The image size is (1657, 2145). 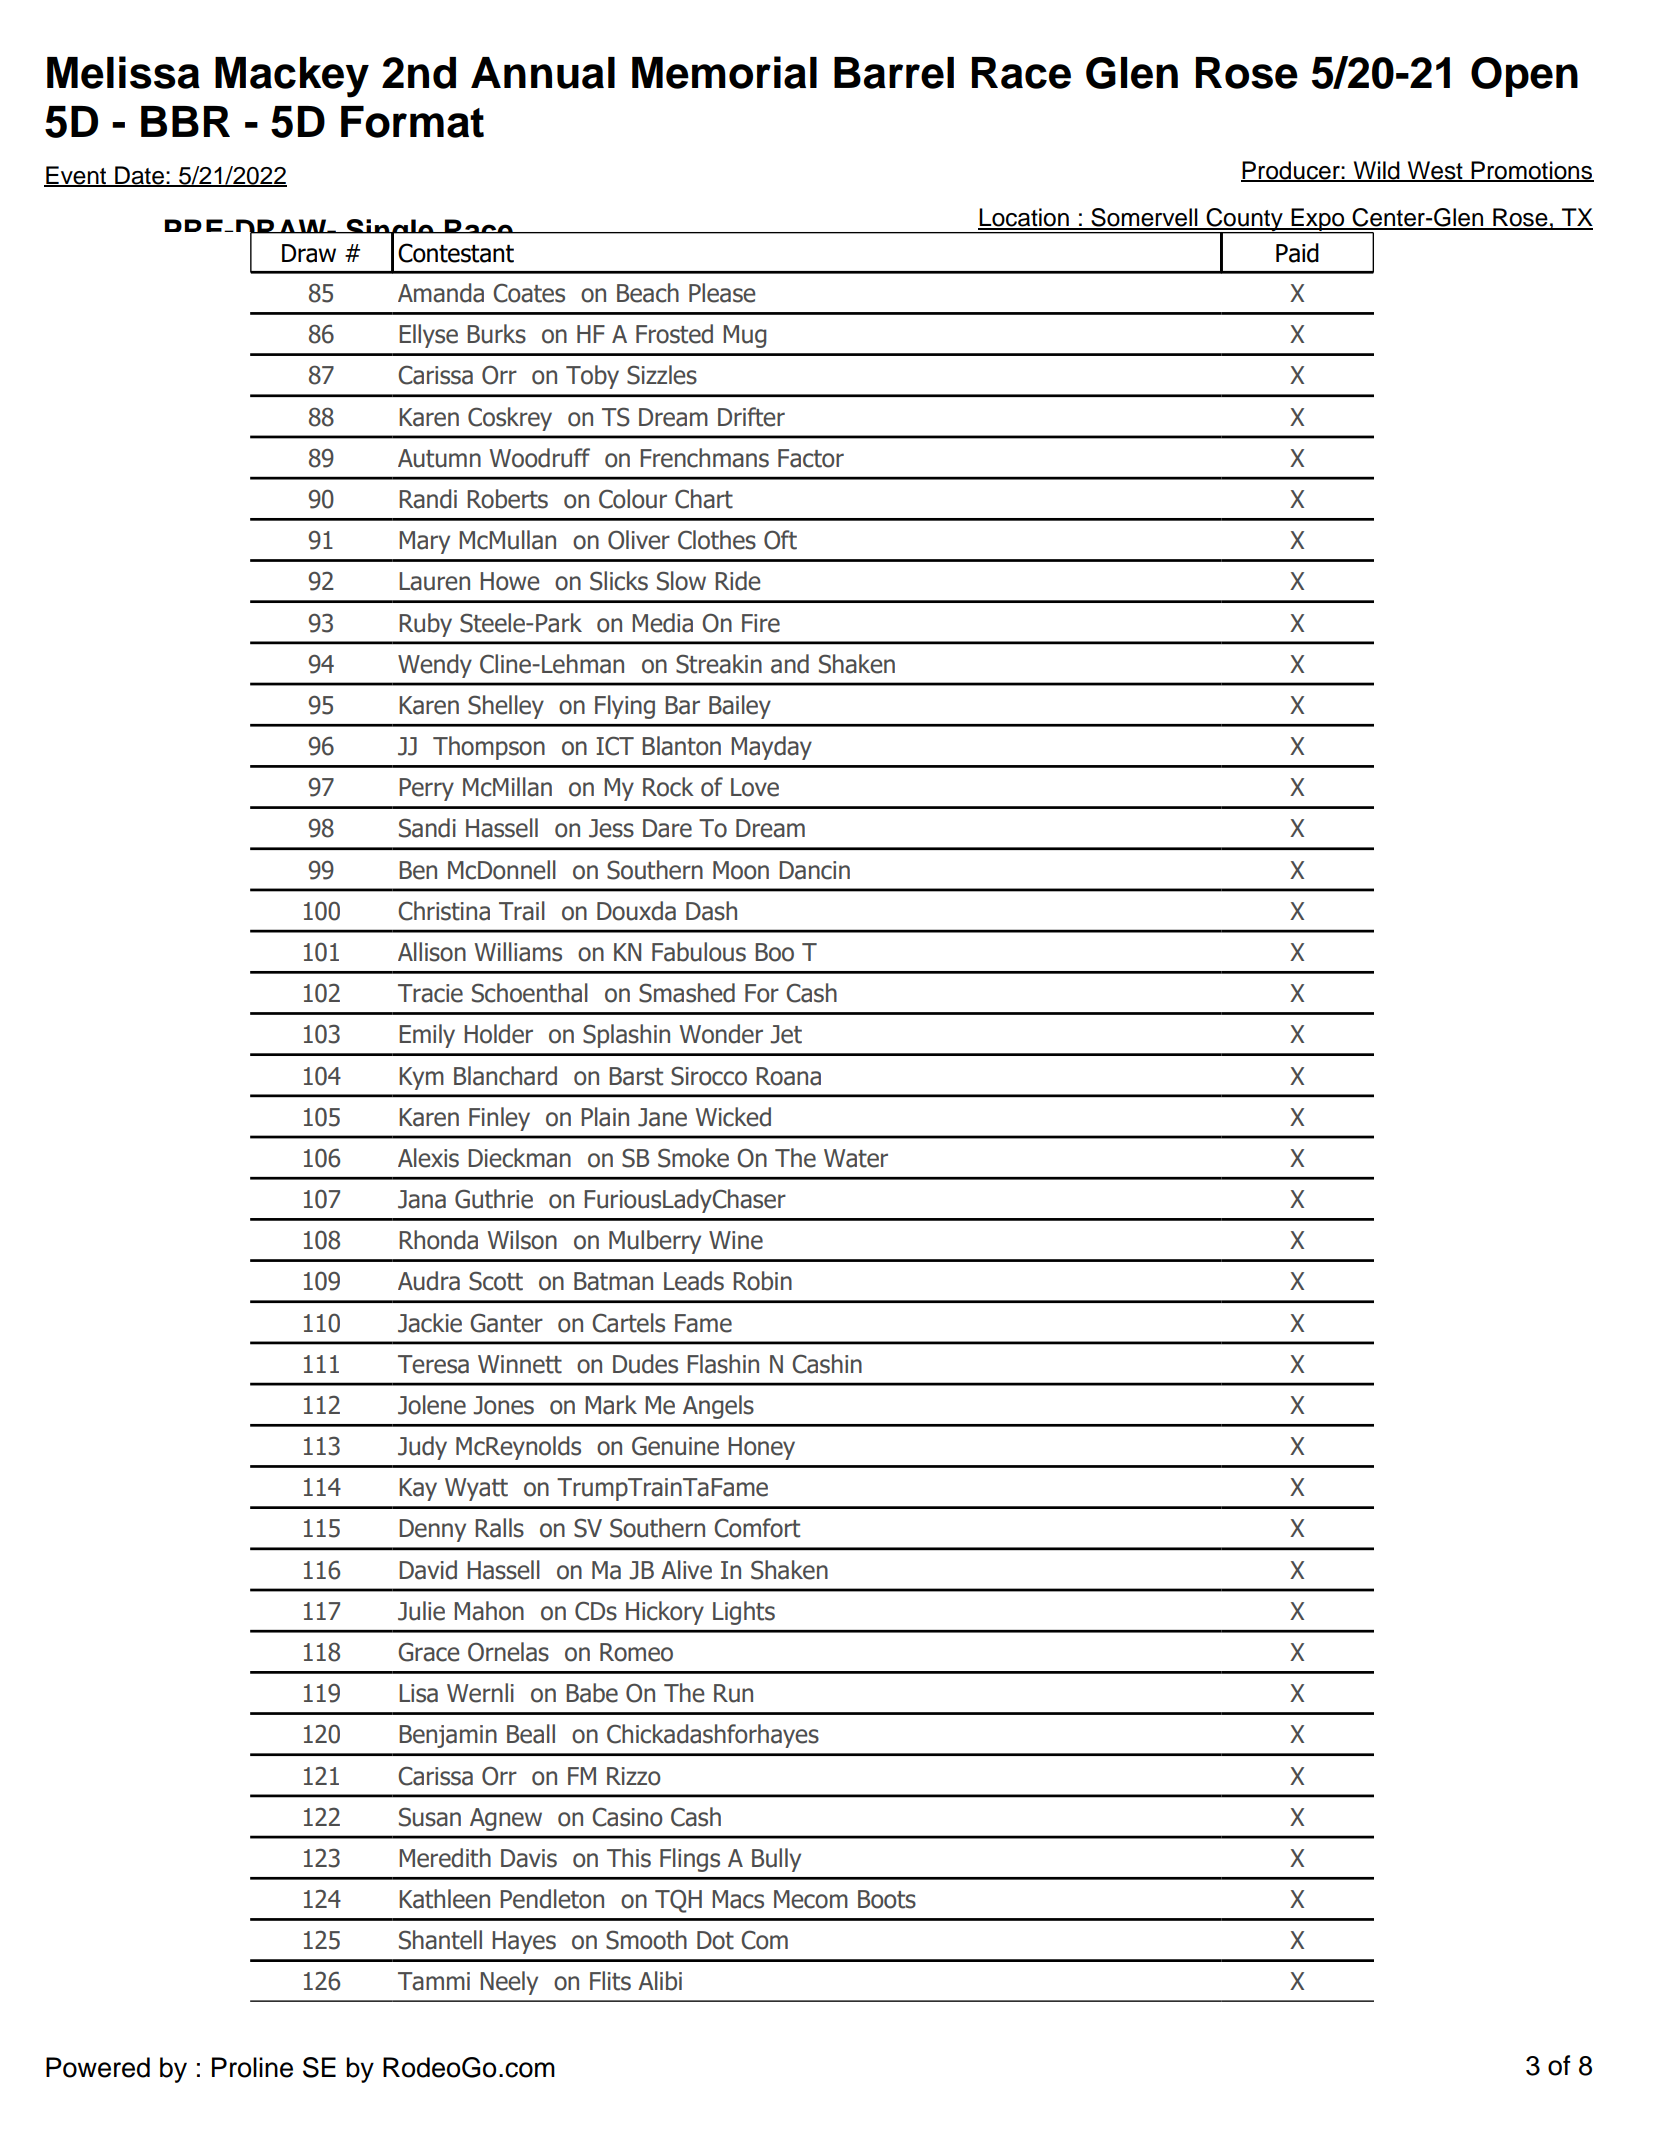 I want to click on Memorial, so click(x=724, y=72).
